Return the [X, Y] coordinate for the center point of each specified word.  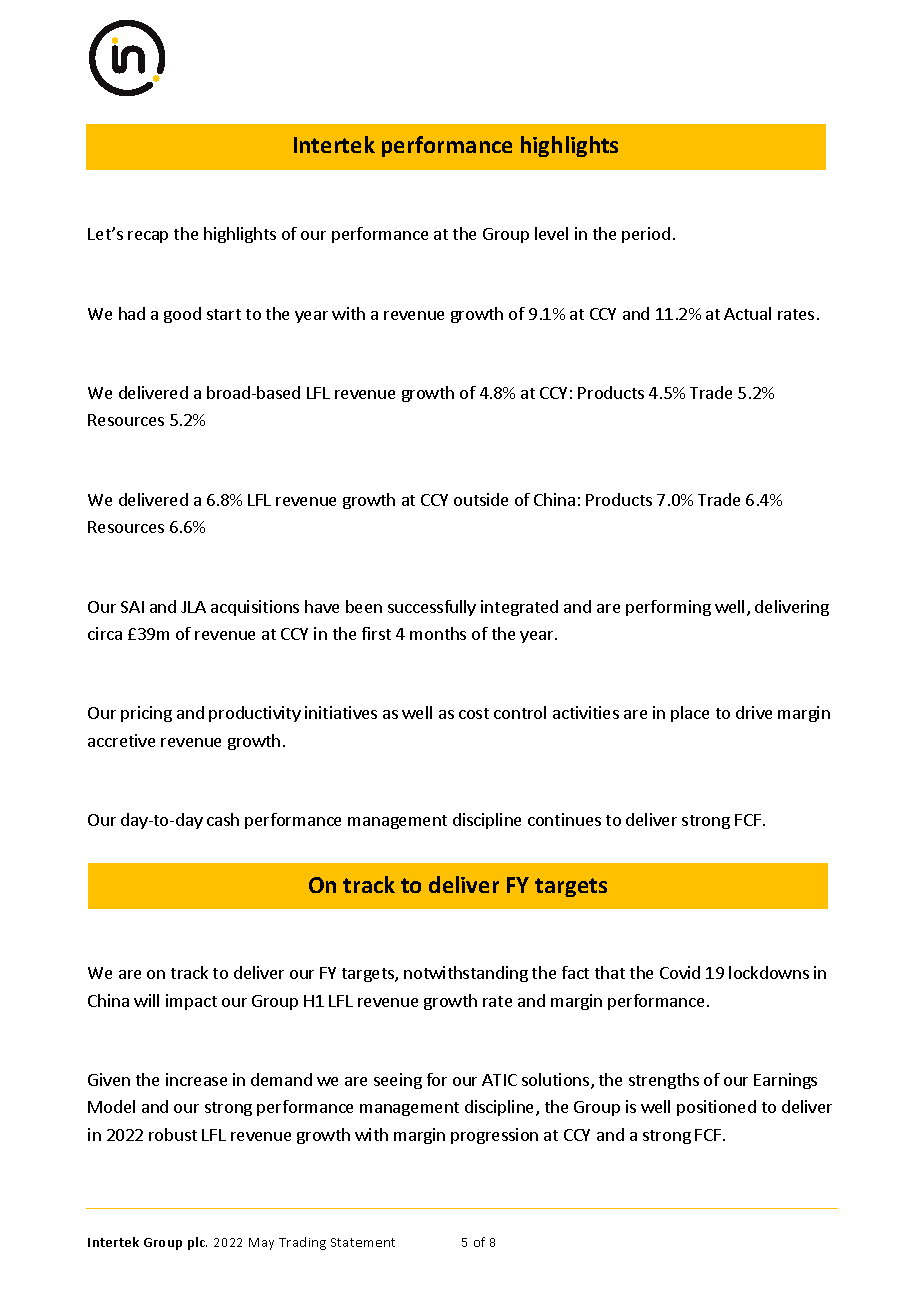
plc [197, 1243]
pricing [146, 714]
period [646, 235]
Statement [363, 1242]
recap [148, 237]
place [690, 714]
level [551, 233]
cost [474, 713]
